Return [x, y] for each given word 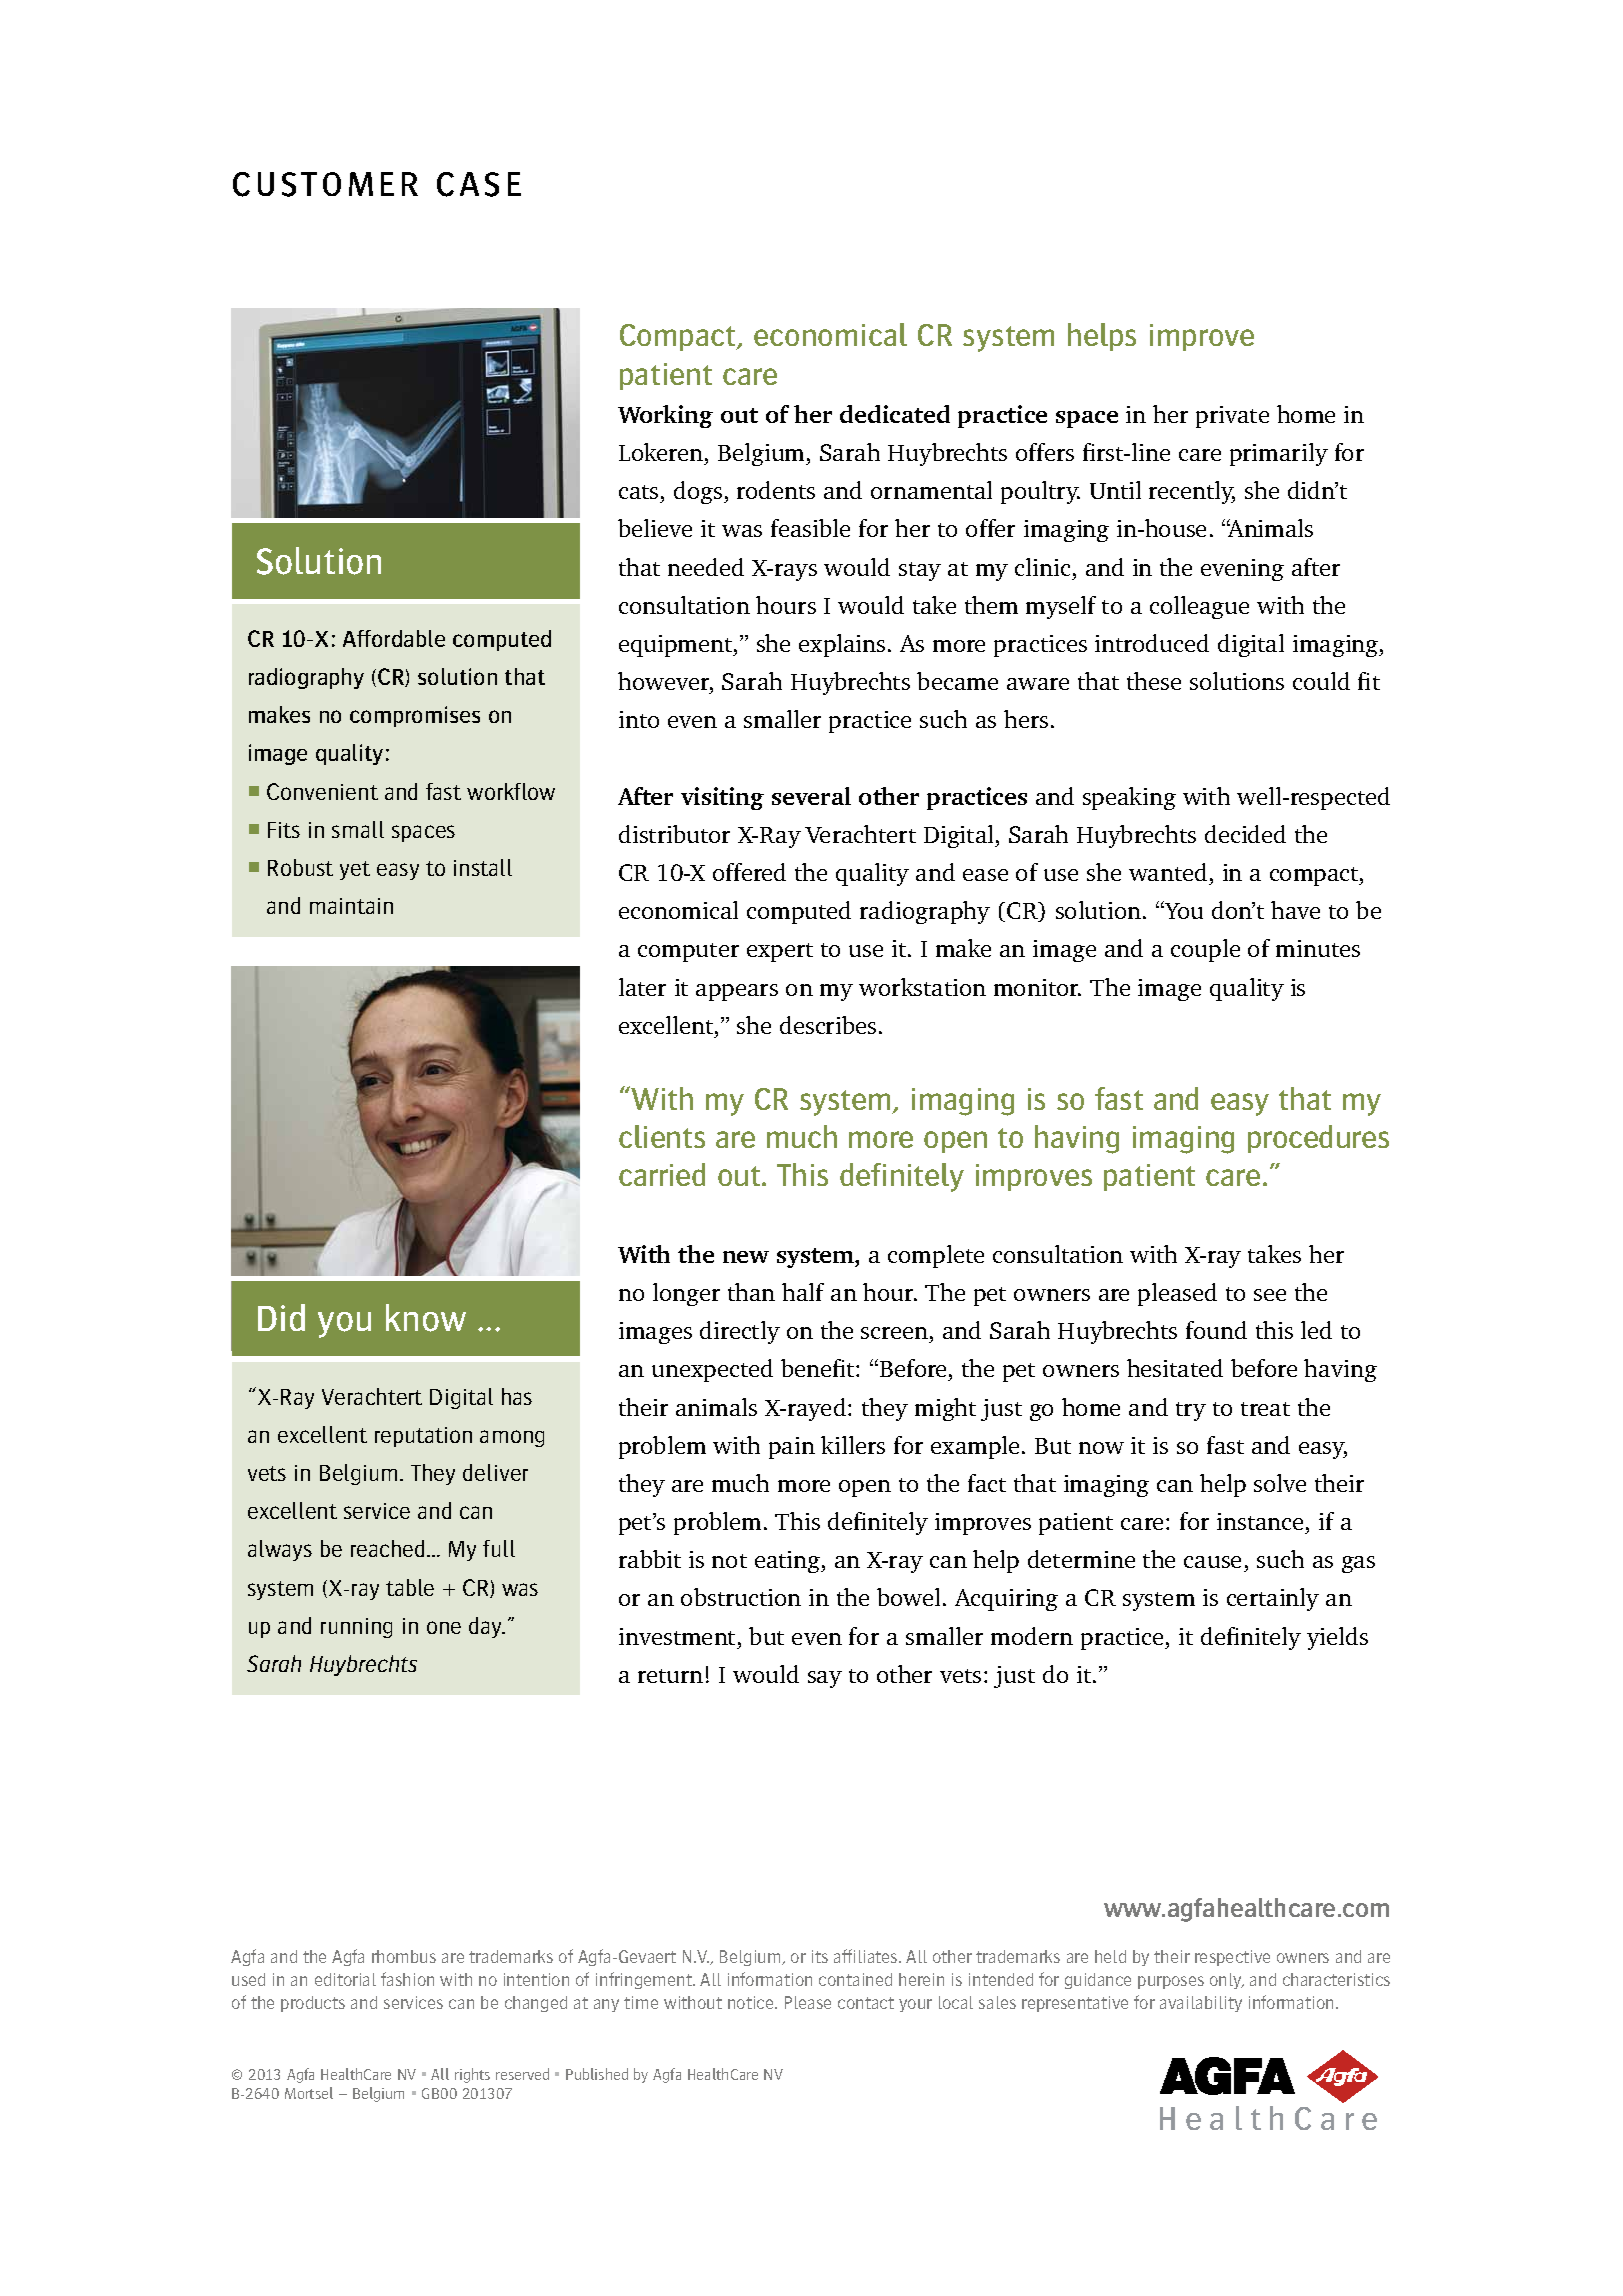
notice [752, 2002]
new [746, 1257]
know [426, 1318]
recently [1192, 492]
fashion [407, 1979]
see [1270, 1295]
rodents [776, 490]
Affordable [394, 638]
